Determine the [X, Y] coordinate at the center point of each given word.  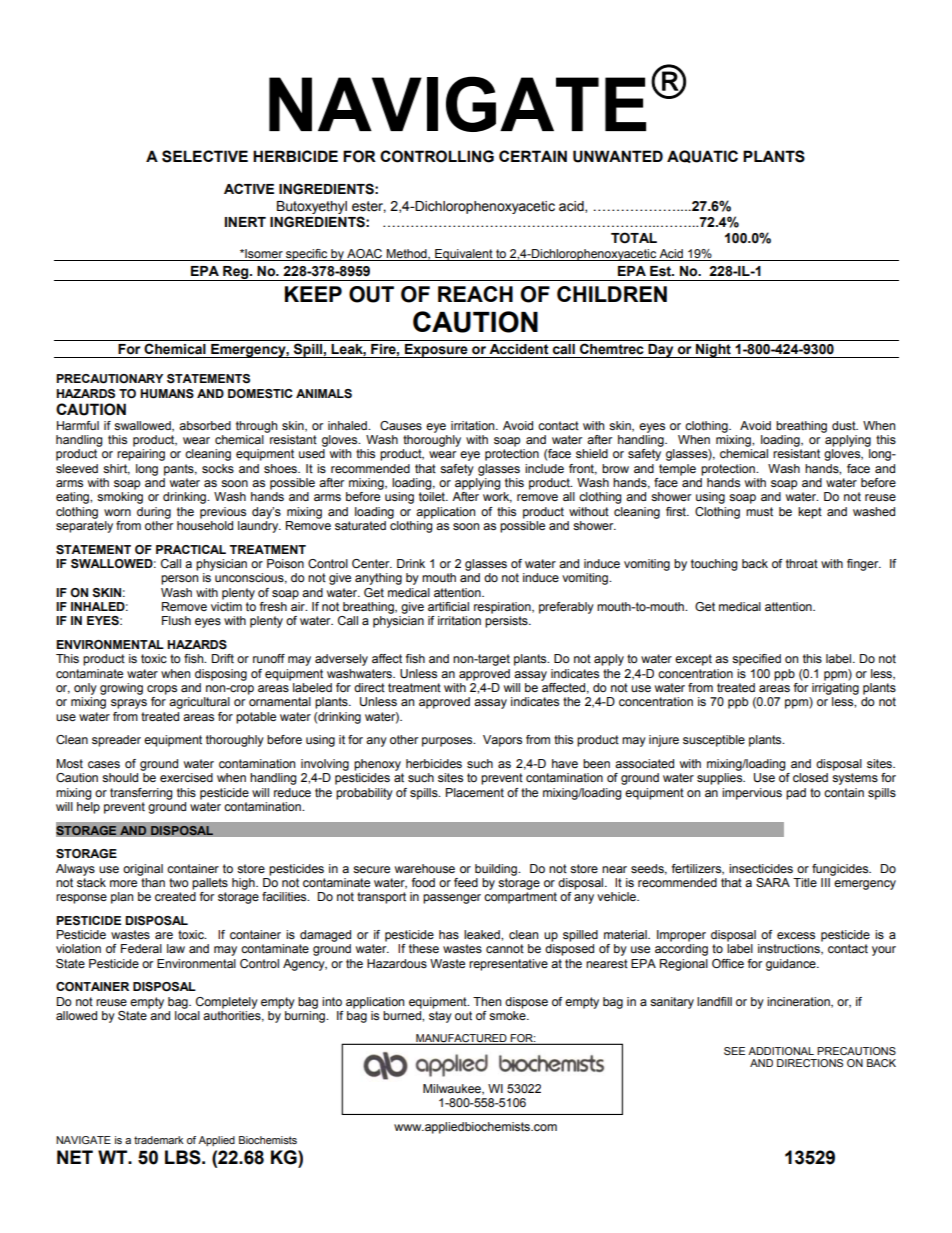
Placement [475, 792]
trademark [159, 1140]
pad [796, 794]
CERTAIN [533, 156]
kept [810, 513]
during [154, 513]
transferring [141, 794]
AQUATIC [702, 156]
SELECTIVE [205, 156]
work [497, 497]
